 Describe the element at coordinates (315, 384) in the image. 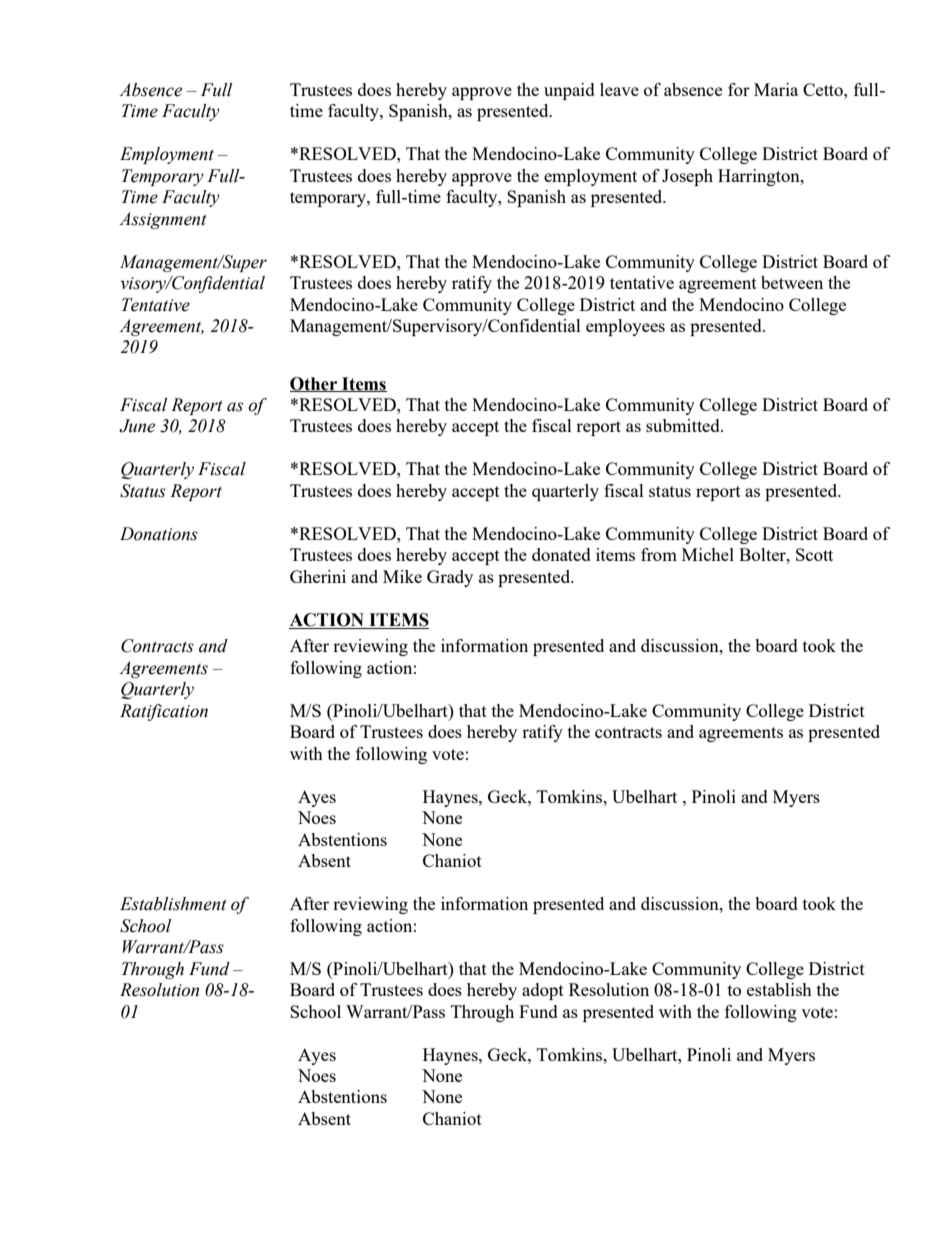

I see `Other` at that location.
